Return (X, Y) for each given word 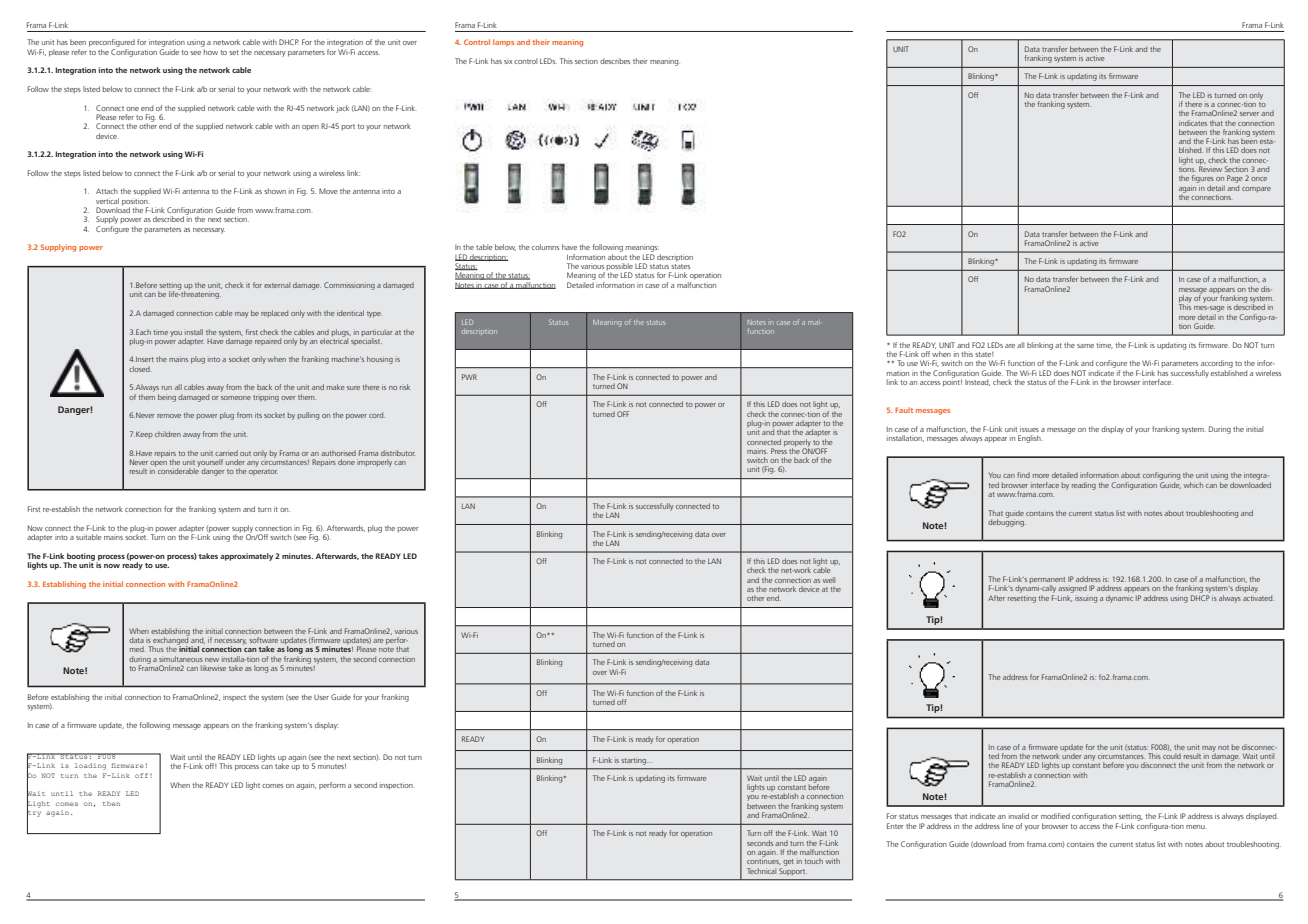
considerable (178, 470)
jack (342, 109)
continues (764, 860)
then (111, 803)
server (1249, 114)
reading (1084, 486)
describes (615, 61)
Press (779, 450)
